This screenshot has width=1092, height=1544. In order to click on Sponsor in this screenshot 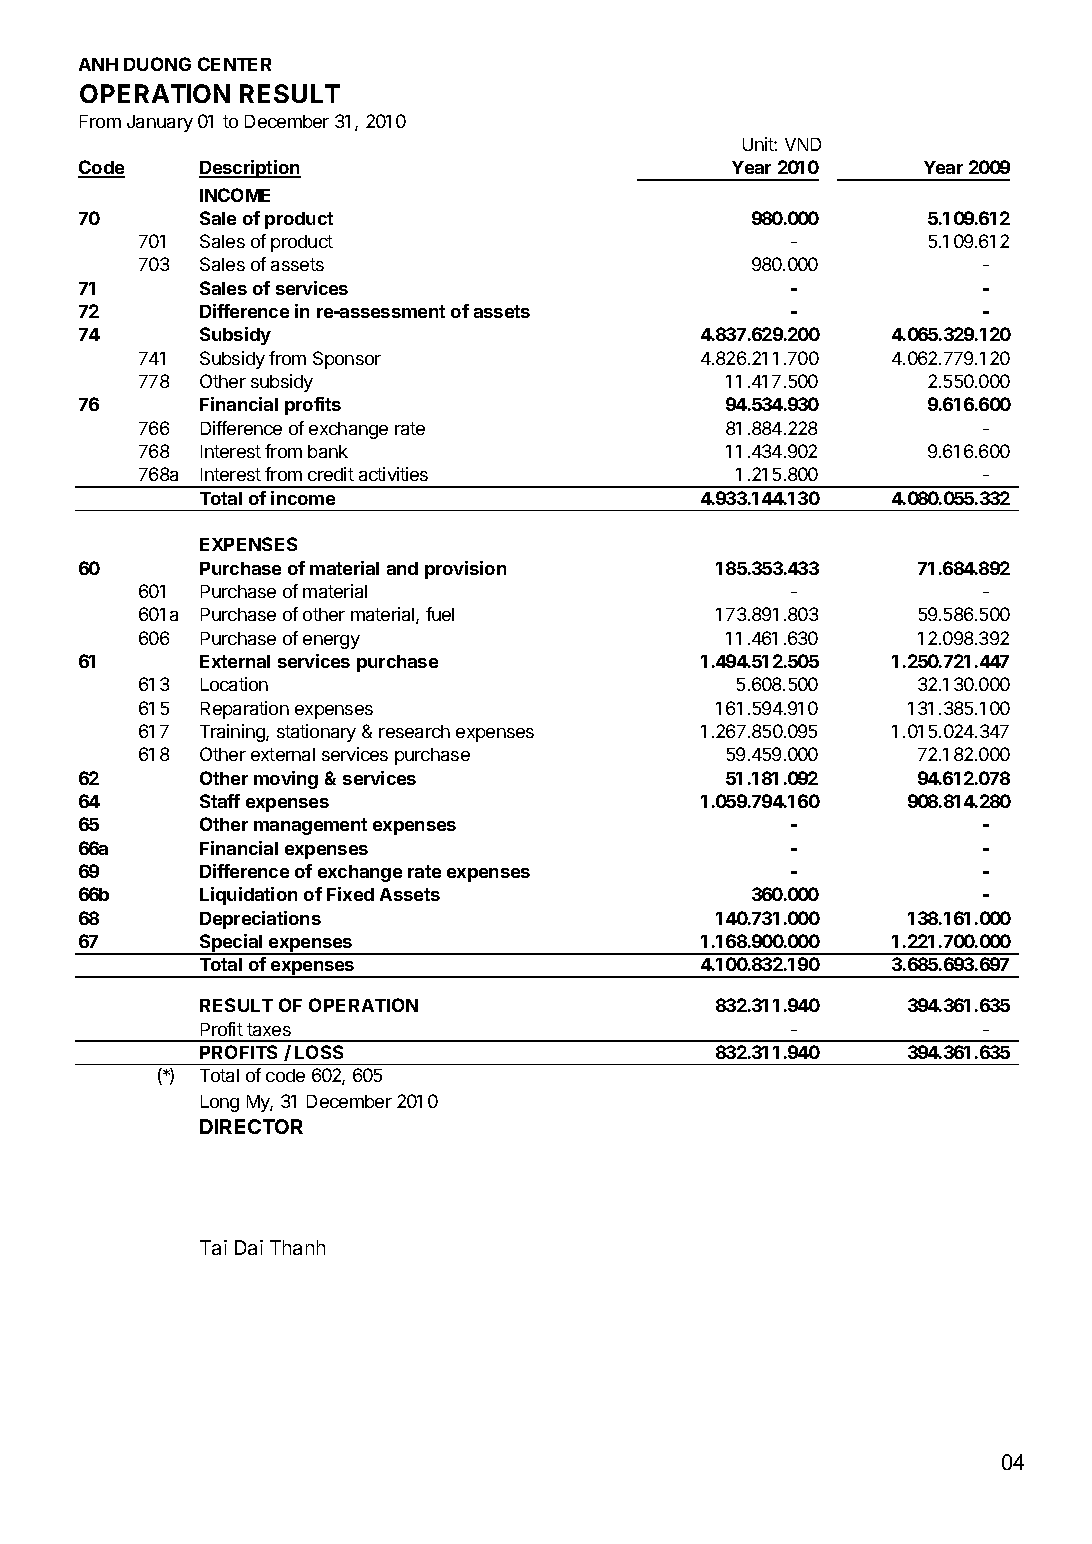, I will do `click(347, 360)`.
